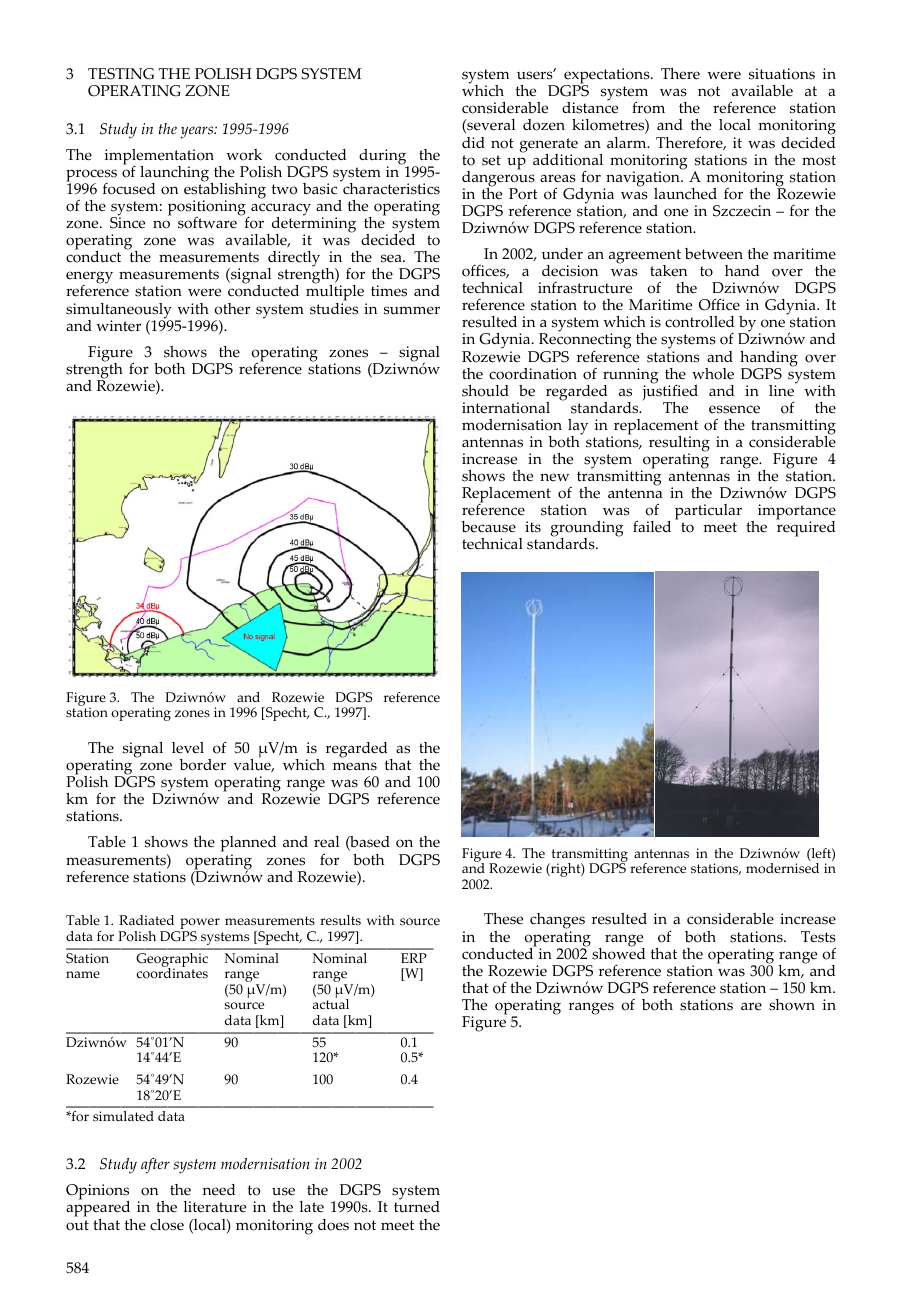 The image size is (924, 1308). What do you see at coordinates (417, 1206) in the page?
I see `turned` at bounding box center [417, 1206].
